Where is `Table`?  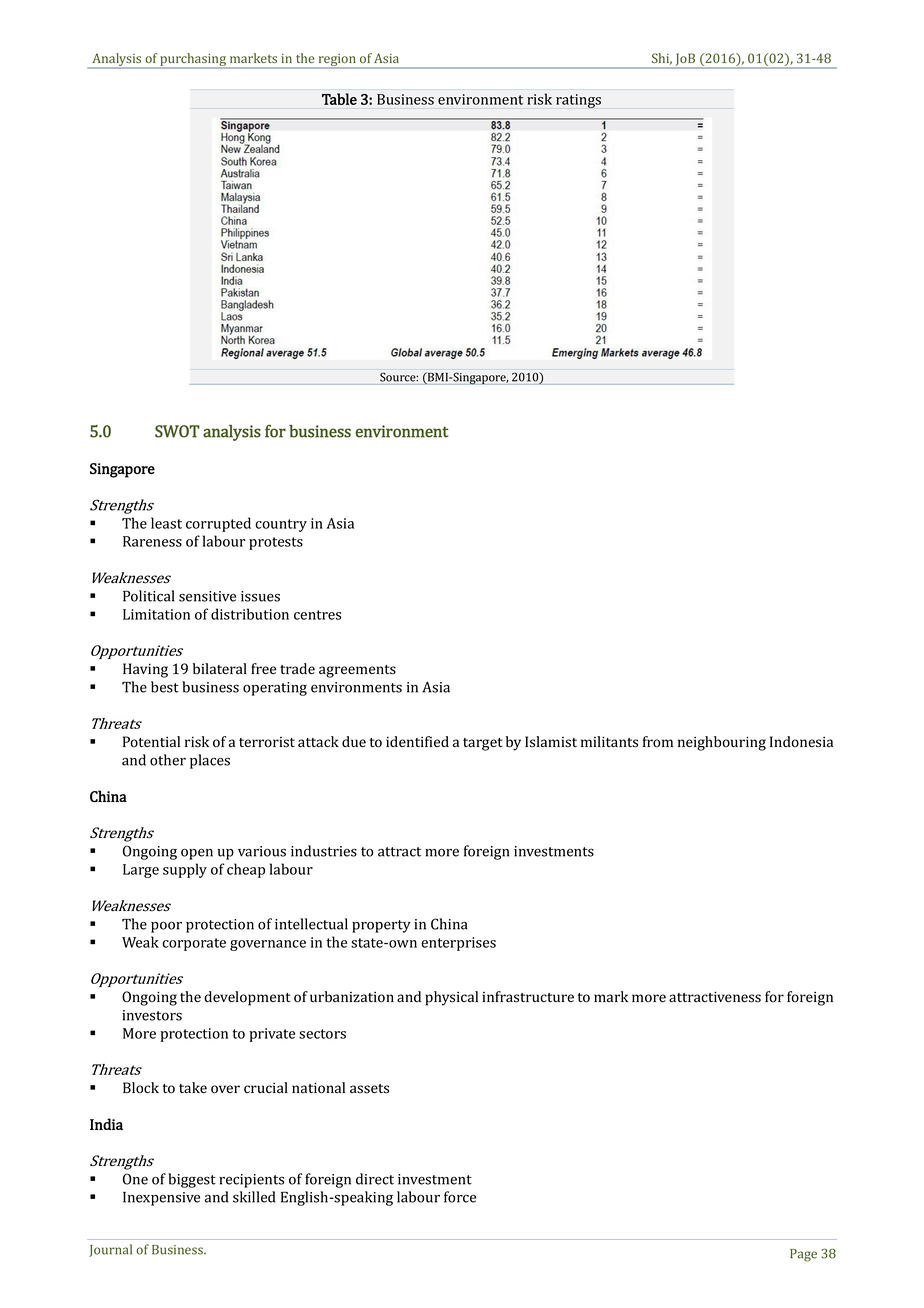
Table is located at coordinates (339, 99).
